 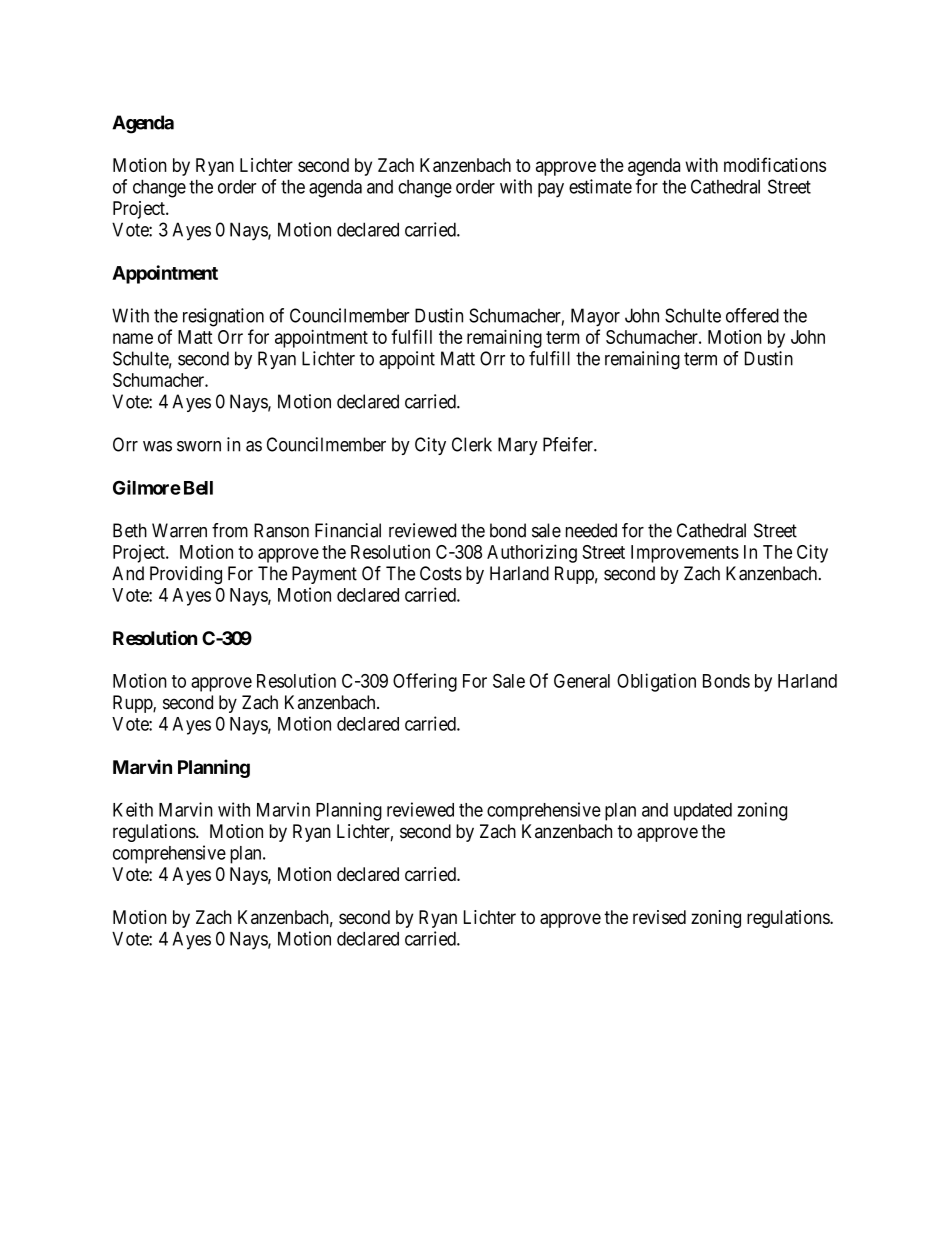 I want to click on estimate, so click(x=600, y=186).
